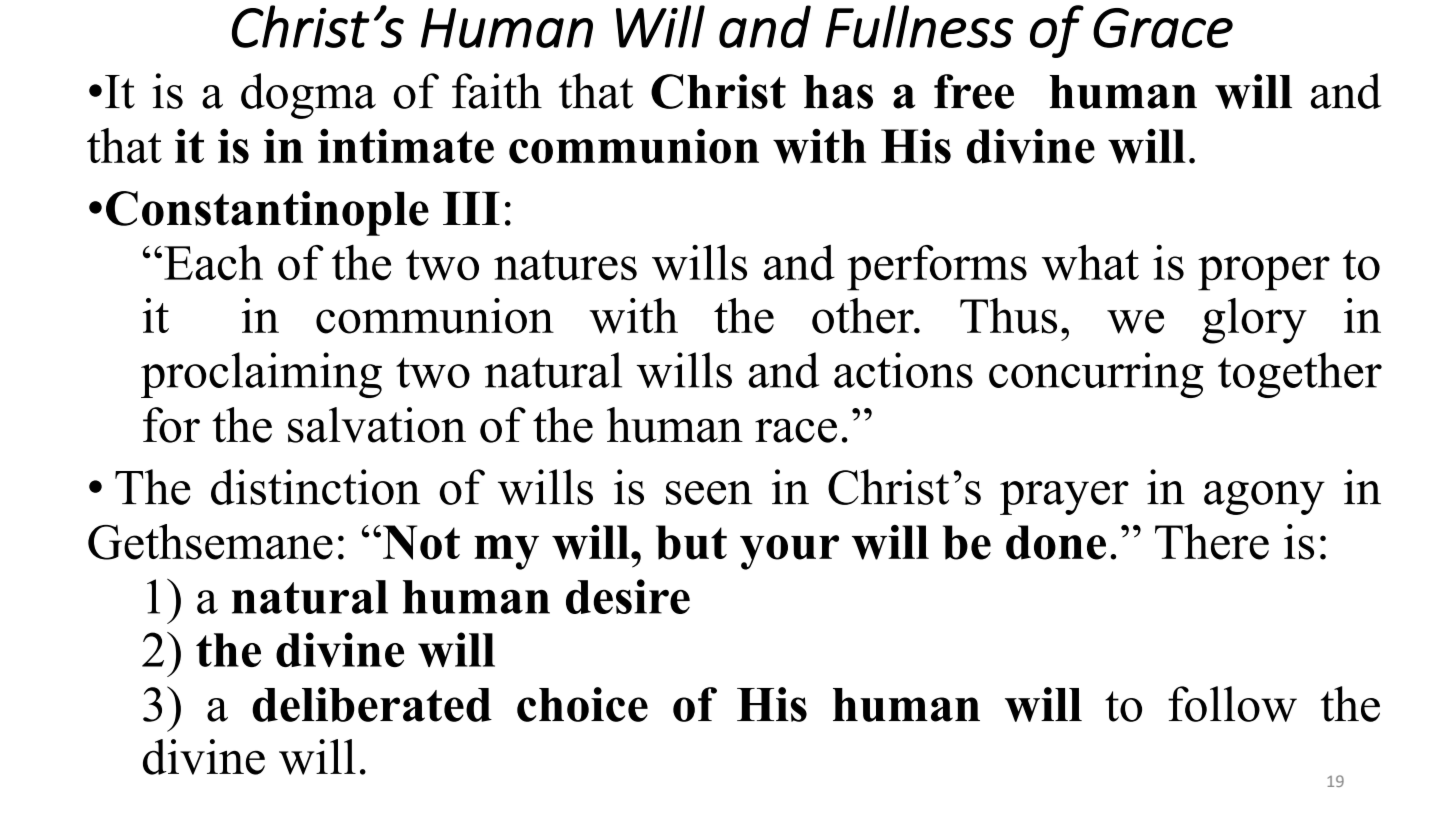  What do you see at coordinates (903, 370) in the page?
I see `actions` at bounding box center [903, 370].
